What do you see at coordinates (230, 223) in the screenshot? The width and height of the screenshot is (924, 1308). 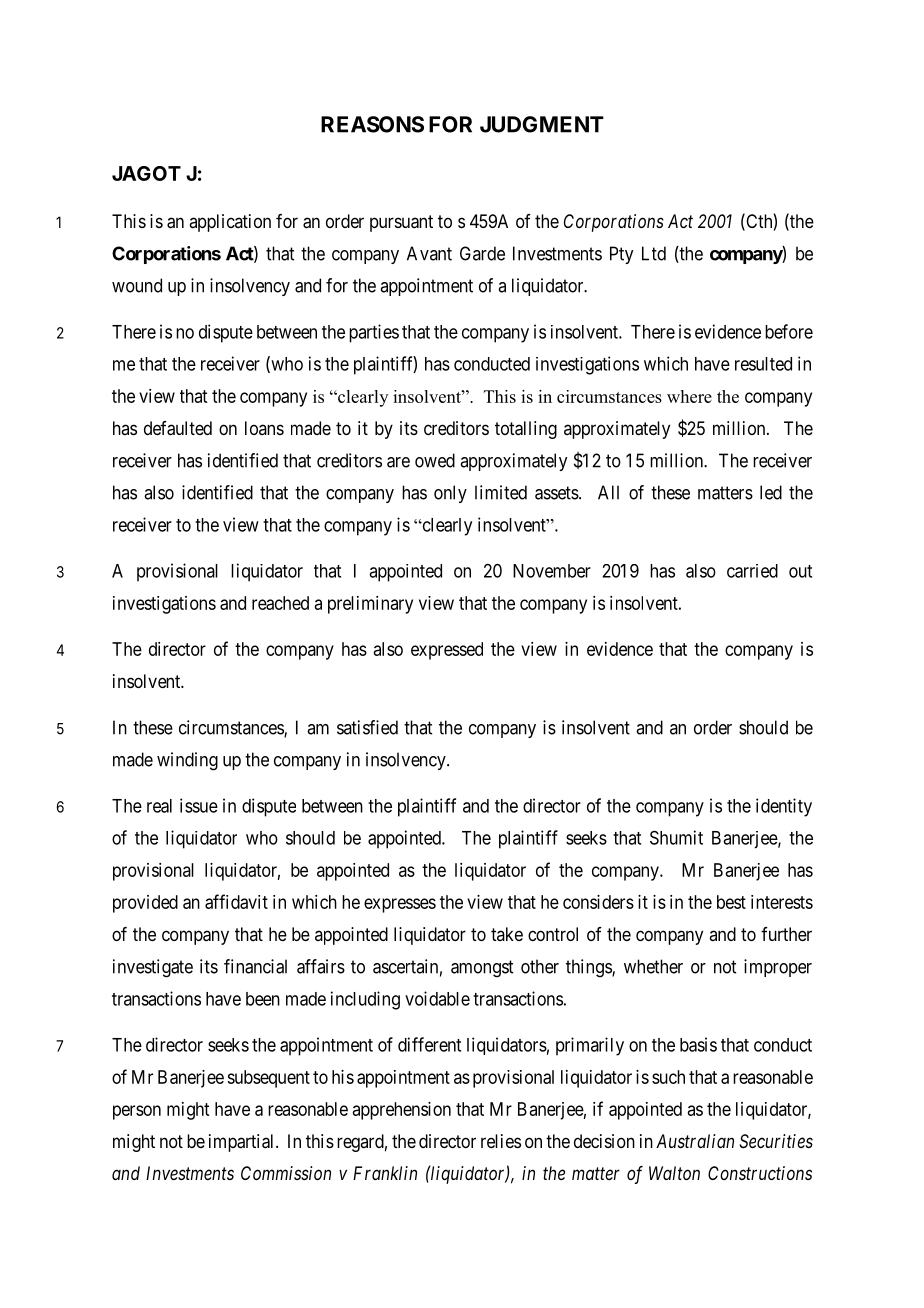 I see `application` at bounding box center [230, 223].
